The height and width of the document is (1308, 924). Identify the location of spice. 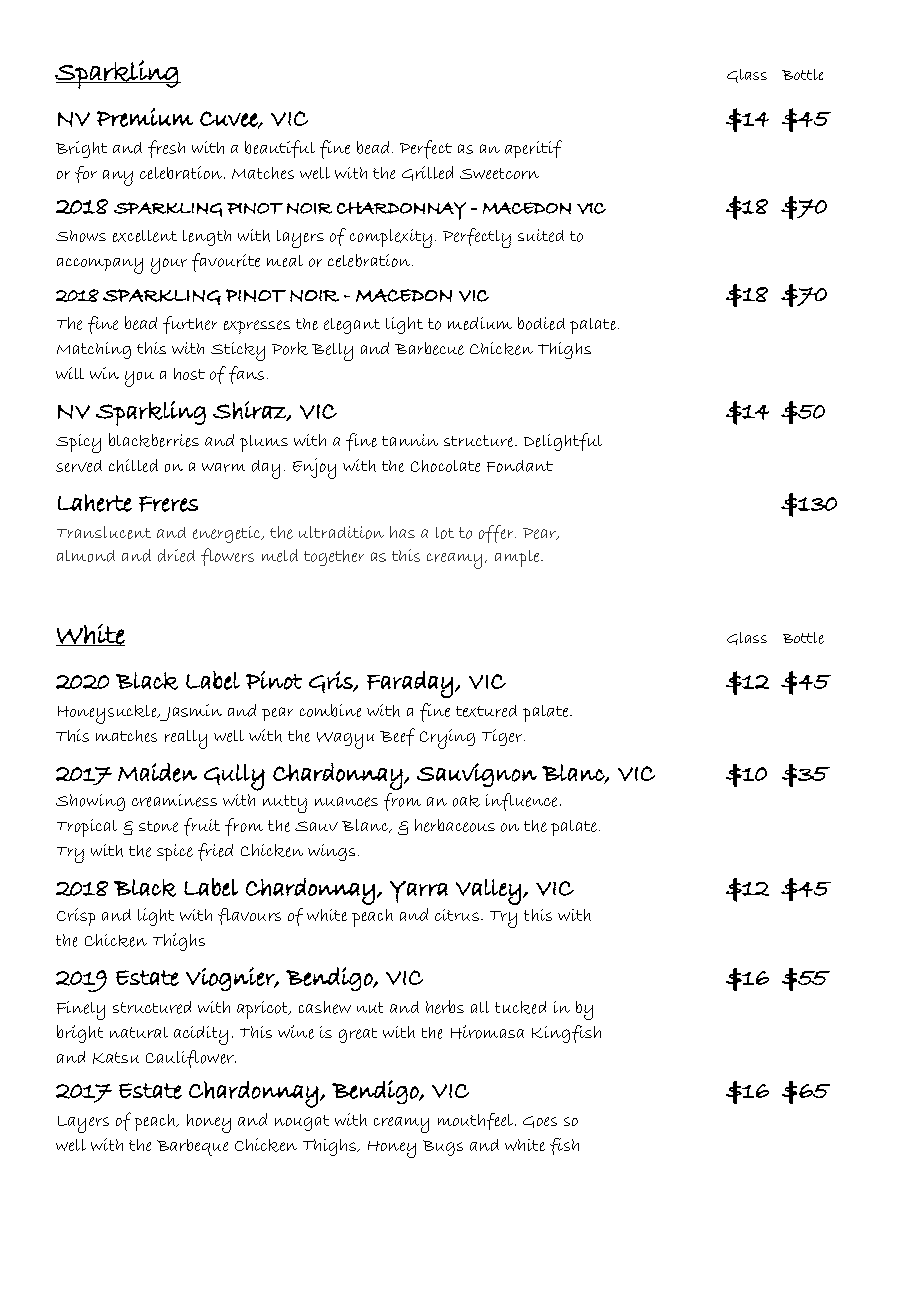
(175, 852).
